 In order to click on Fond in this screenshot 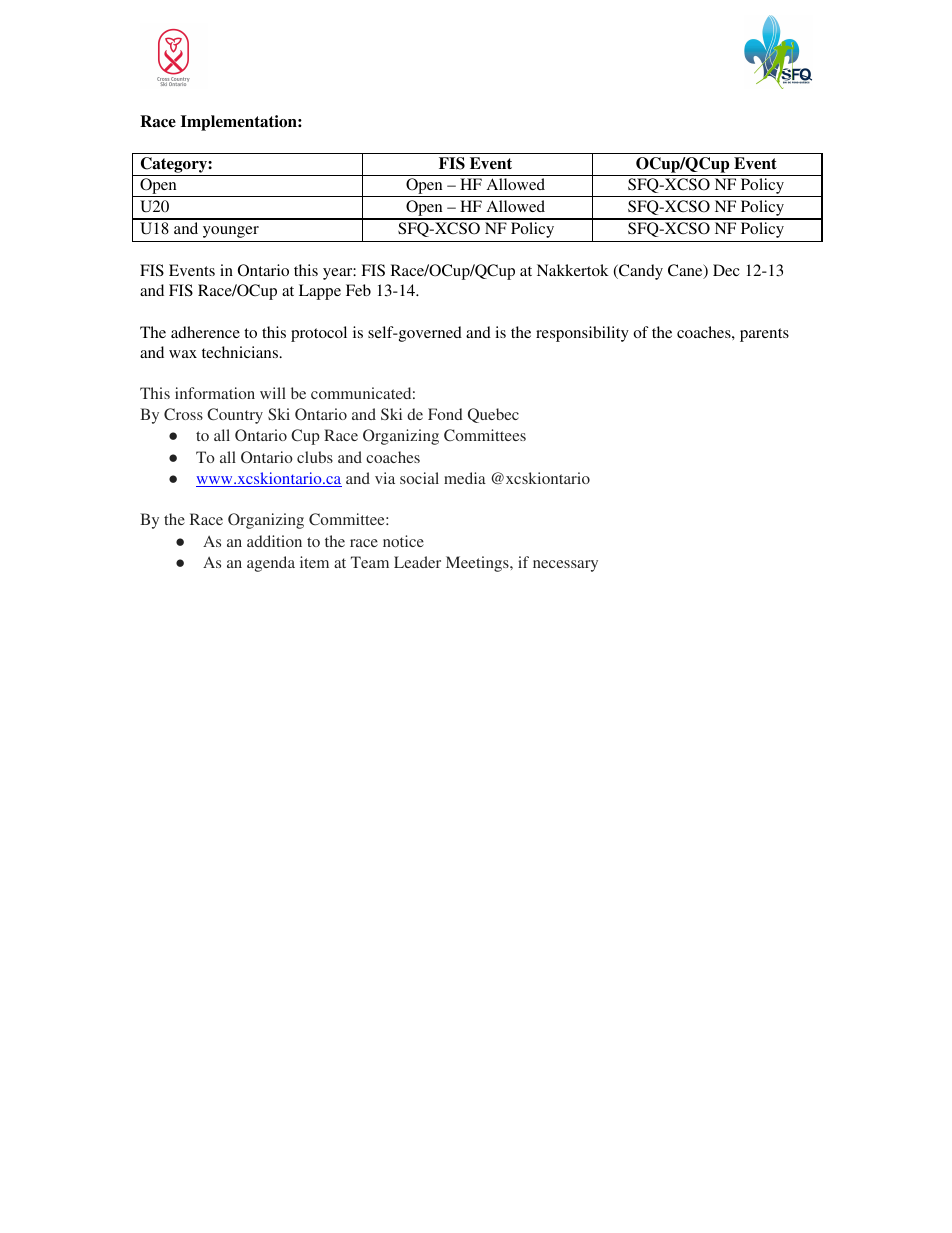, I will do `click(445, 414)`.
